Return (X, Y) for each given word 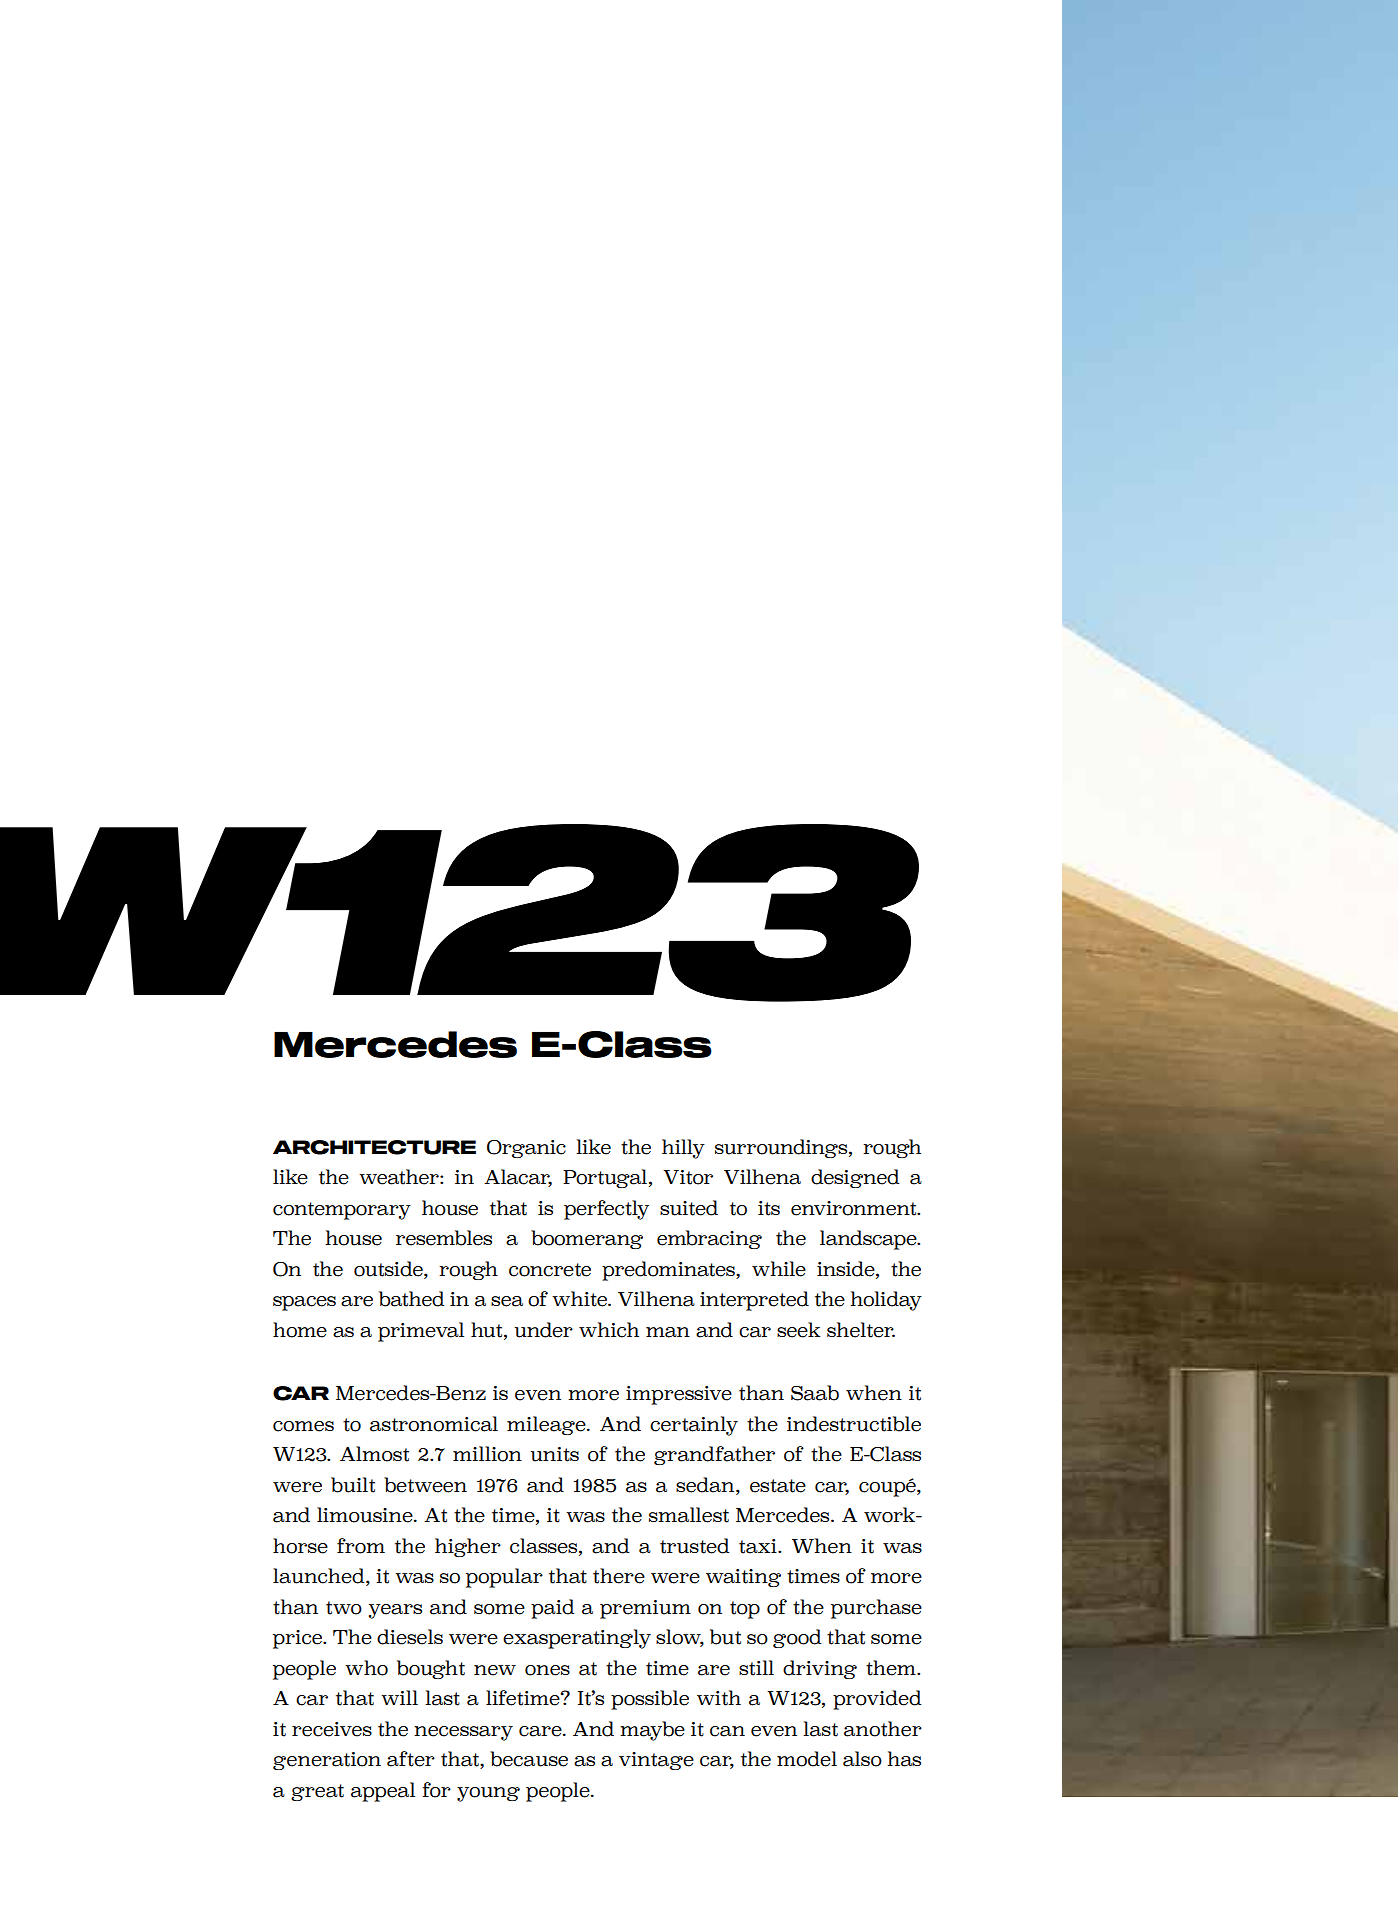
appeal (383, 1792)
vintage (656, 1761)
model (807, 1759)
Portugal (605, 1178)
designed (855, 1178)
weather (400, 1177)
